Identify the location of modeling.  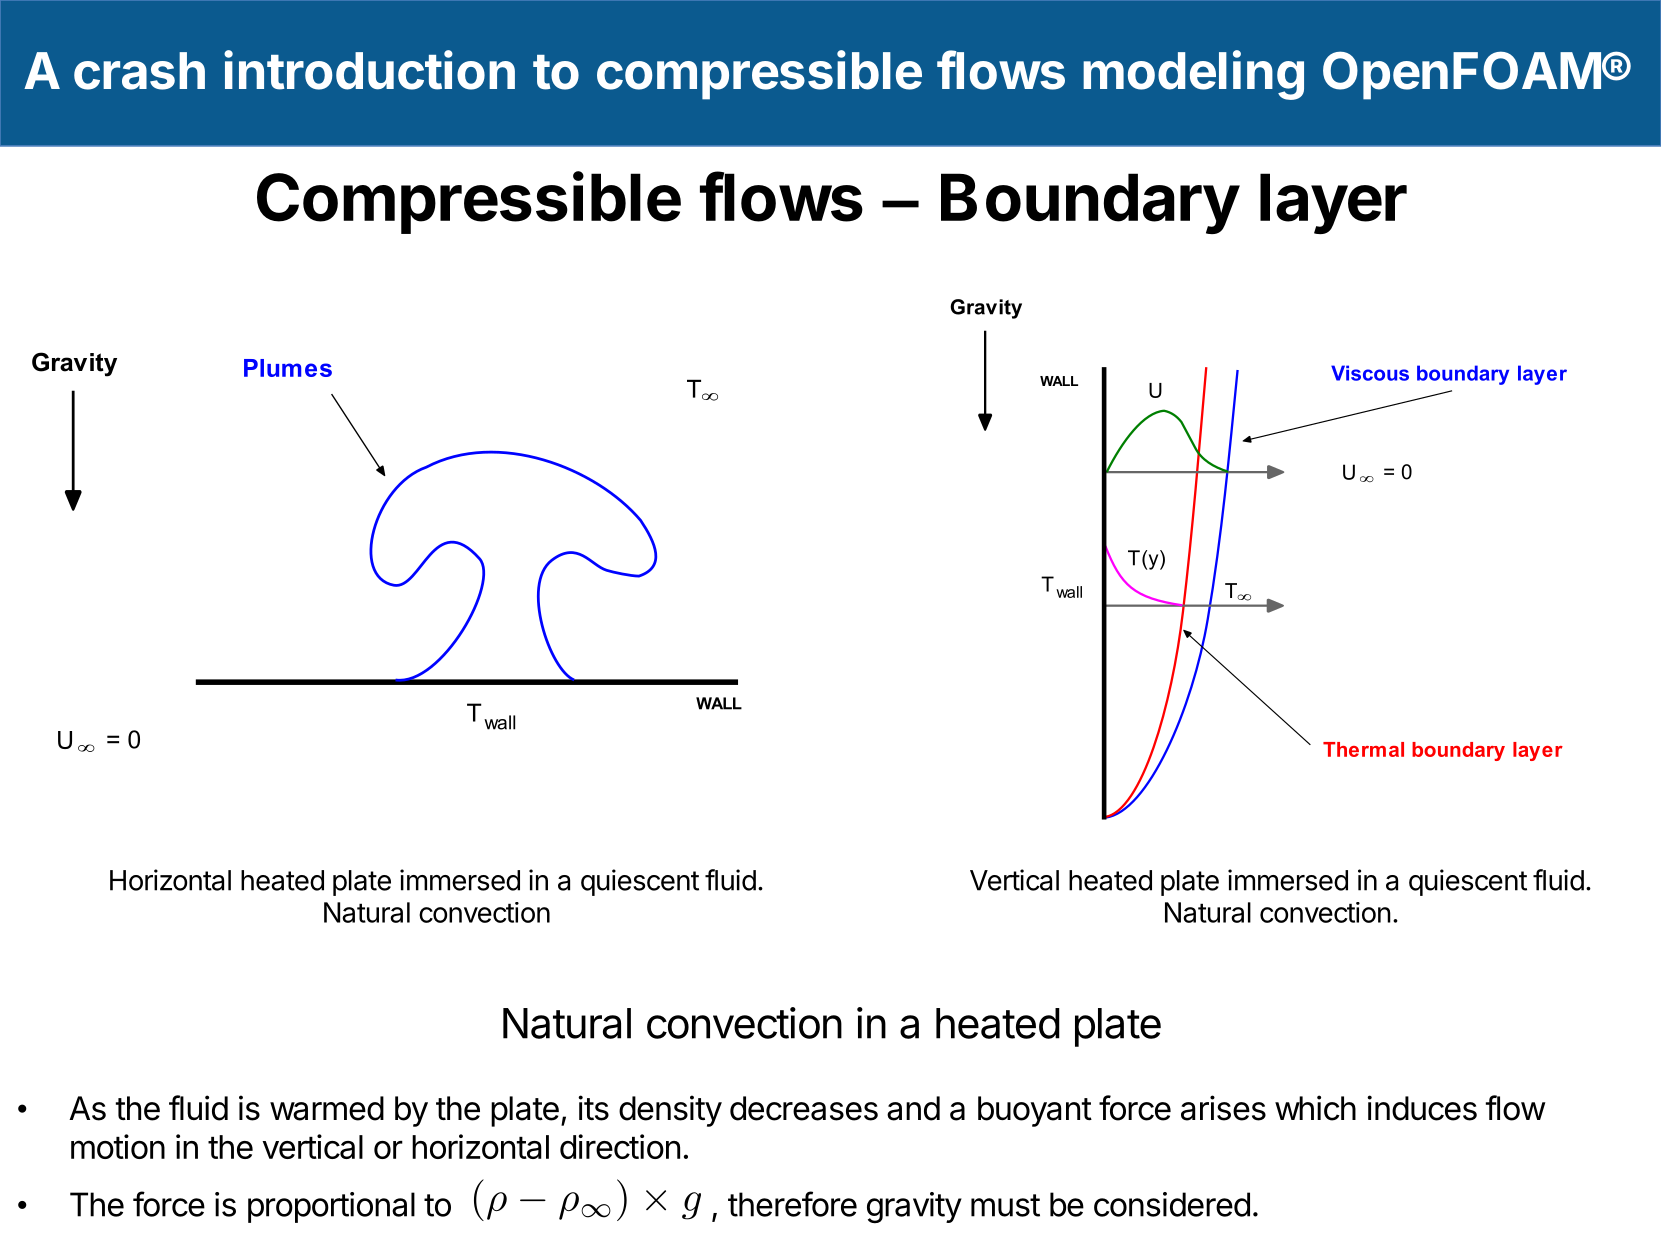
(1193, 75).
